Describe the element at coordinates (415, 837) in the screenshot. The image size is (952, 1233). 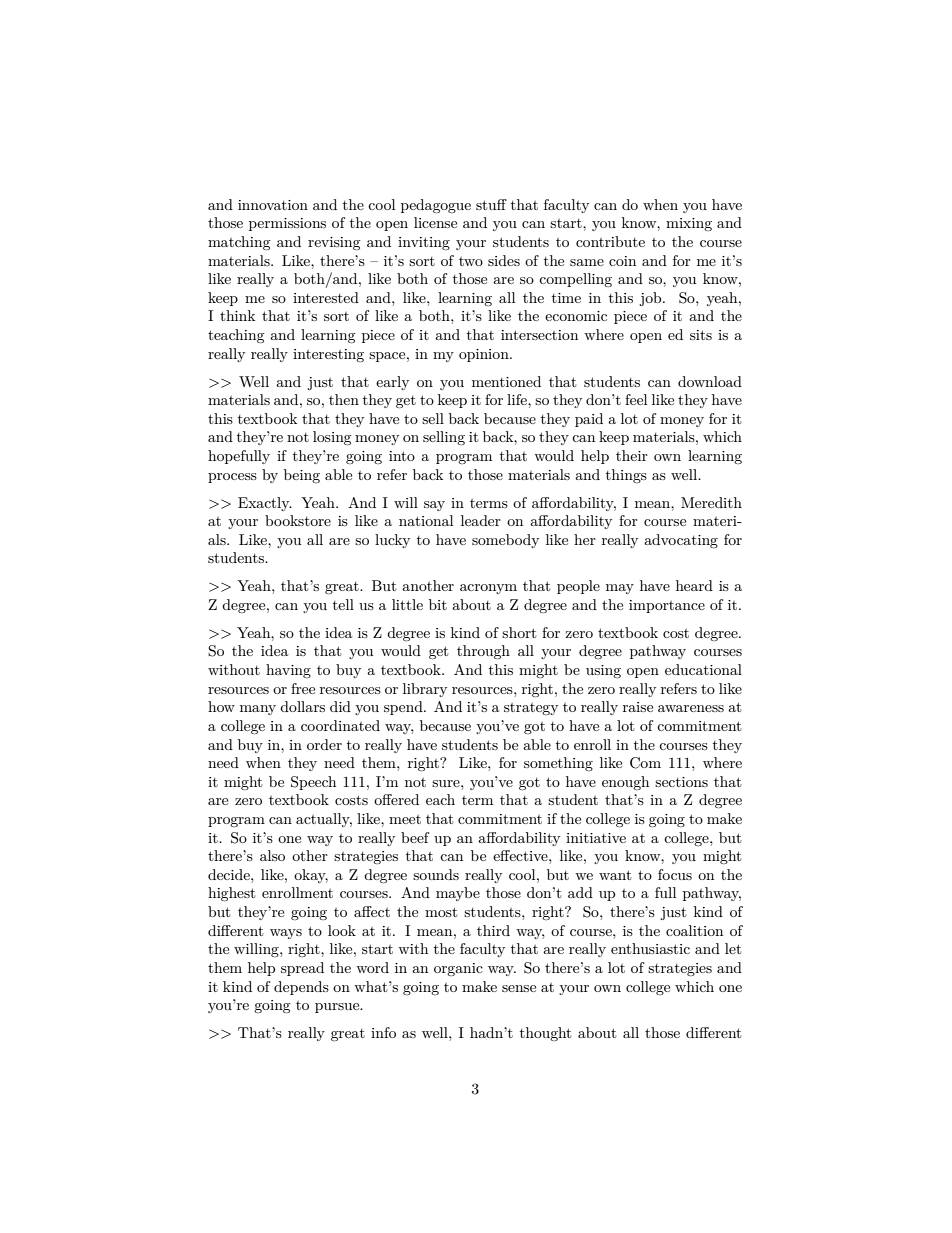
I see `beef` at that location.
